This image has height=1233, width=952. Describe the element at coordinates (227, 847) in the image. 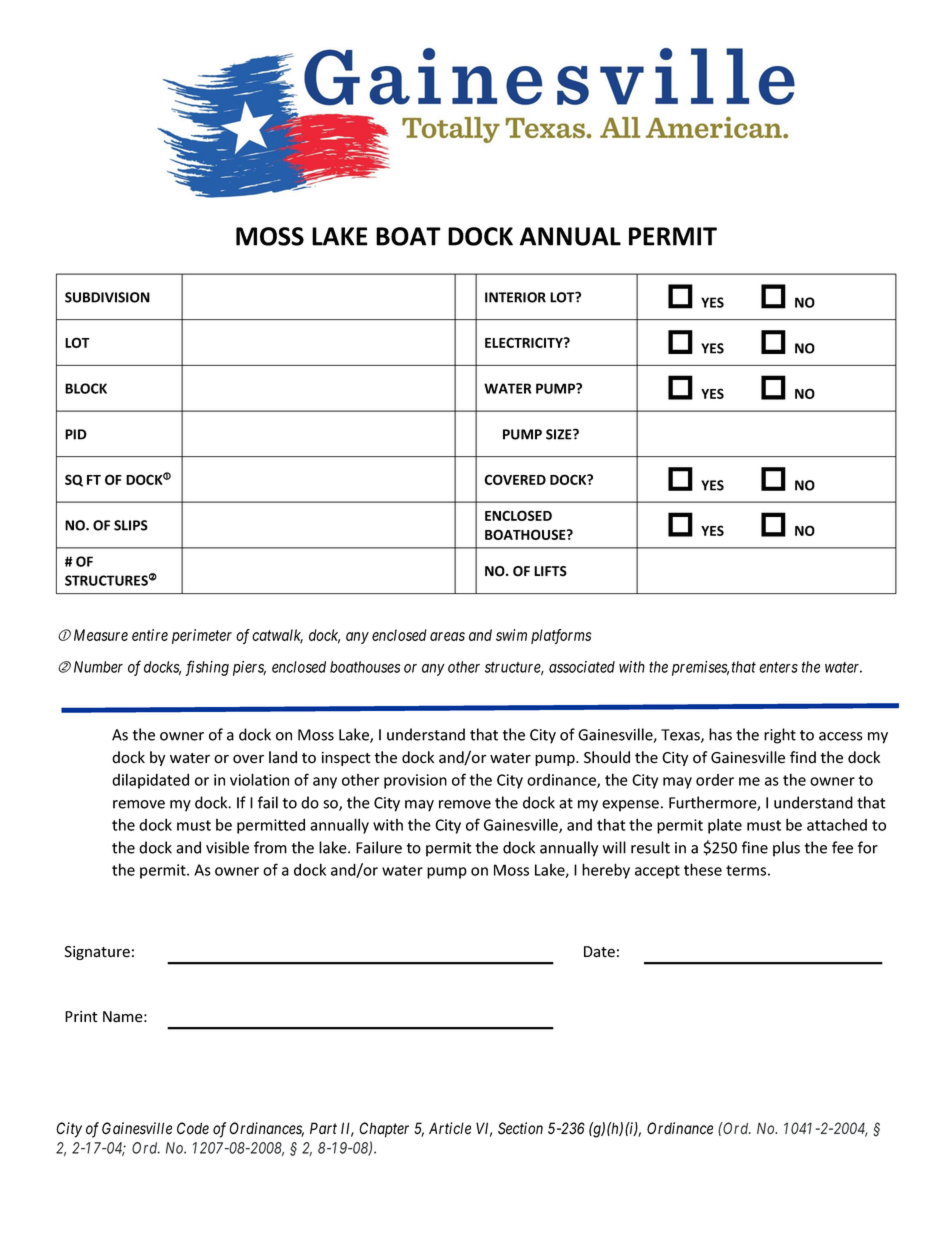

I see `visible` at that location.
